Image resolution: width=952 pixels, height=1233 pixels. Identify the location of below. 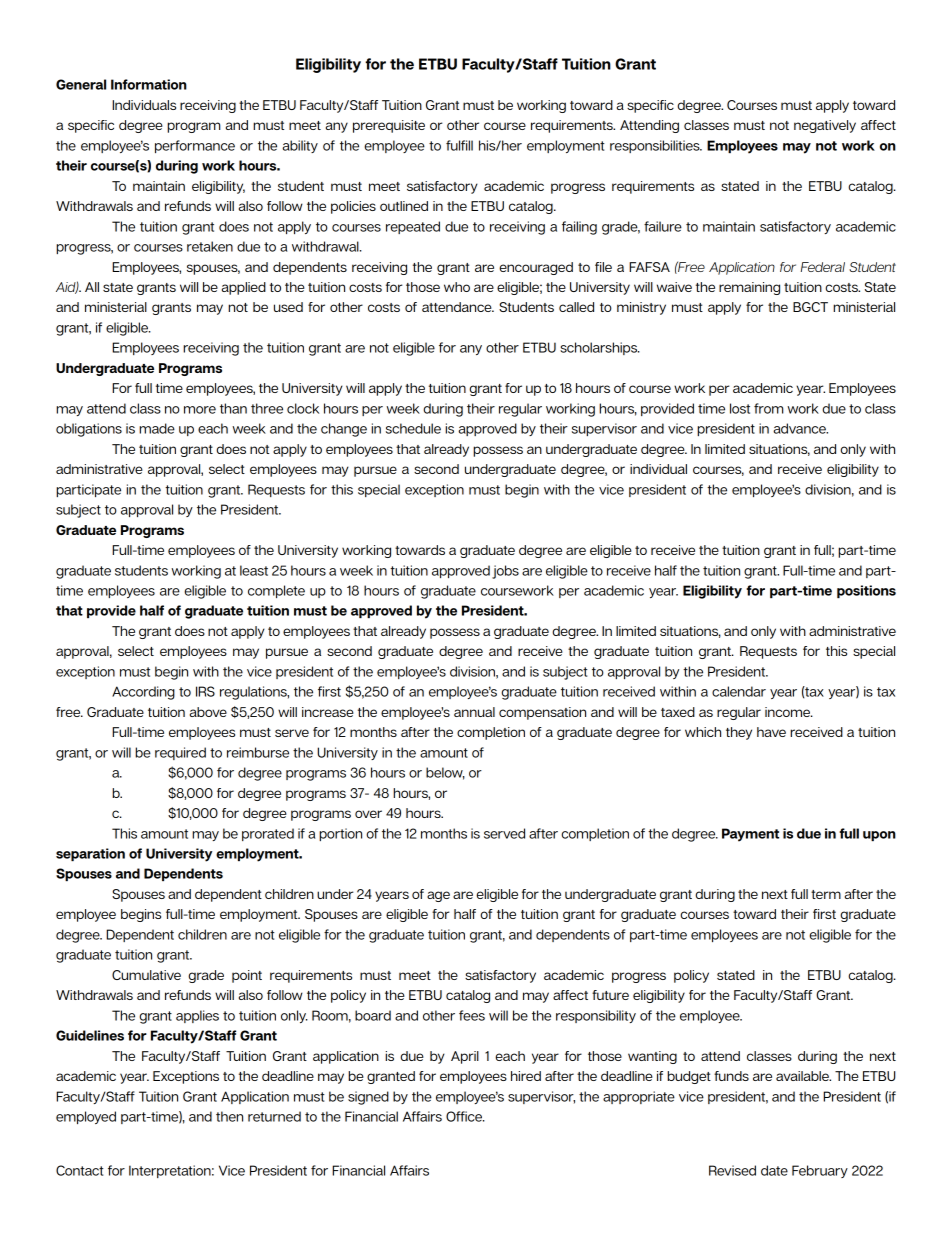
(445, 773).
